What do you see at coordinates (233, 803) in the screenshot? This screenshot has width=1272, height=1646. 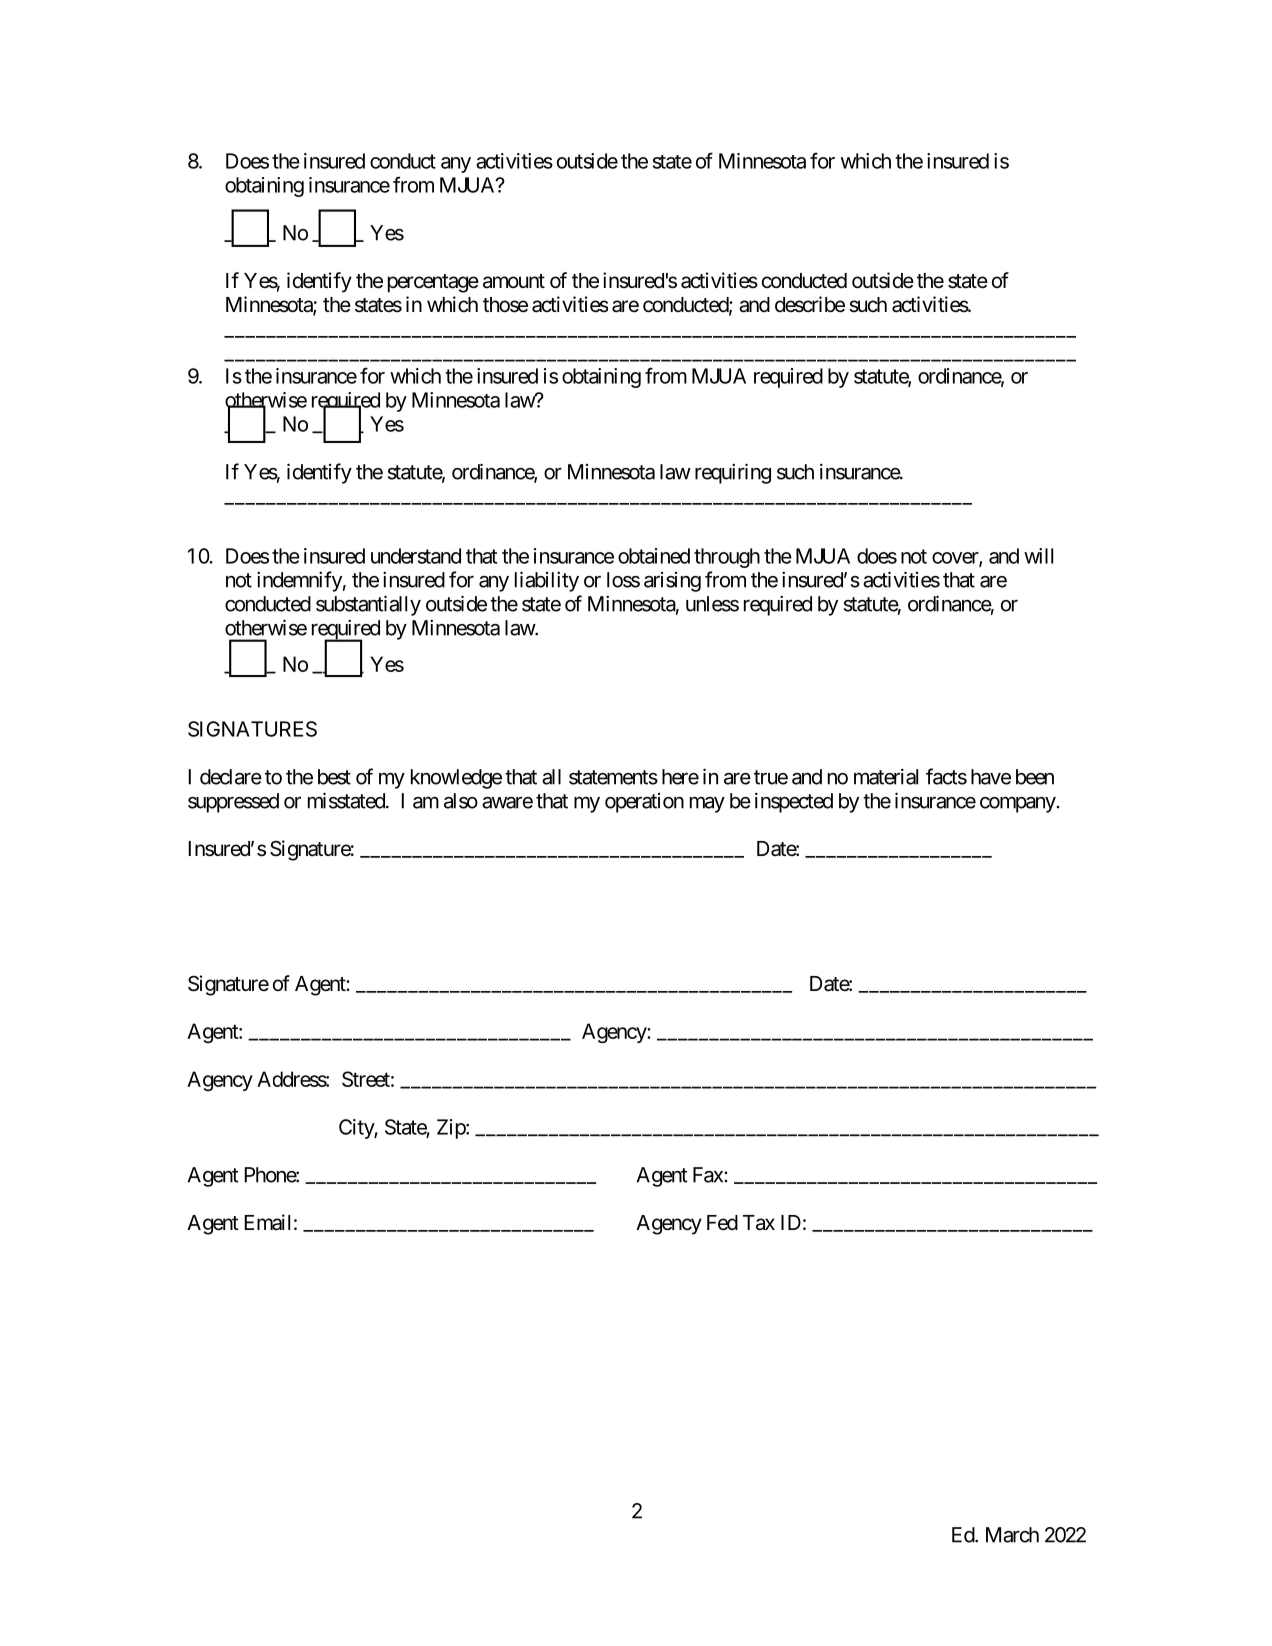 I see `suppressed` at bounding box center [233, 803].
